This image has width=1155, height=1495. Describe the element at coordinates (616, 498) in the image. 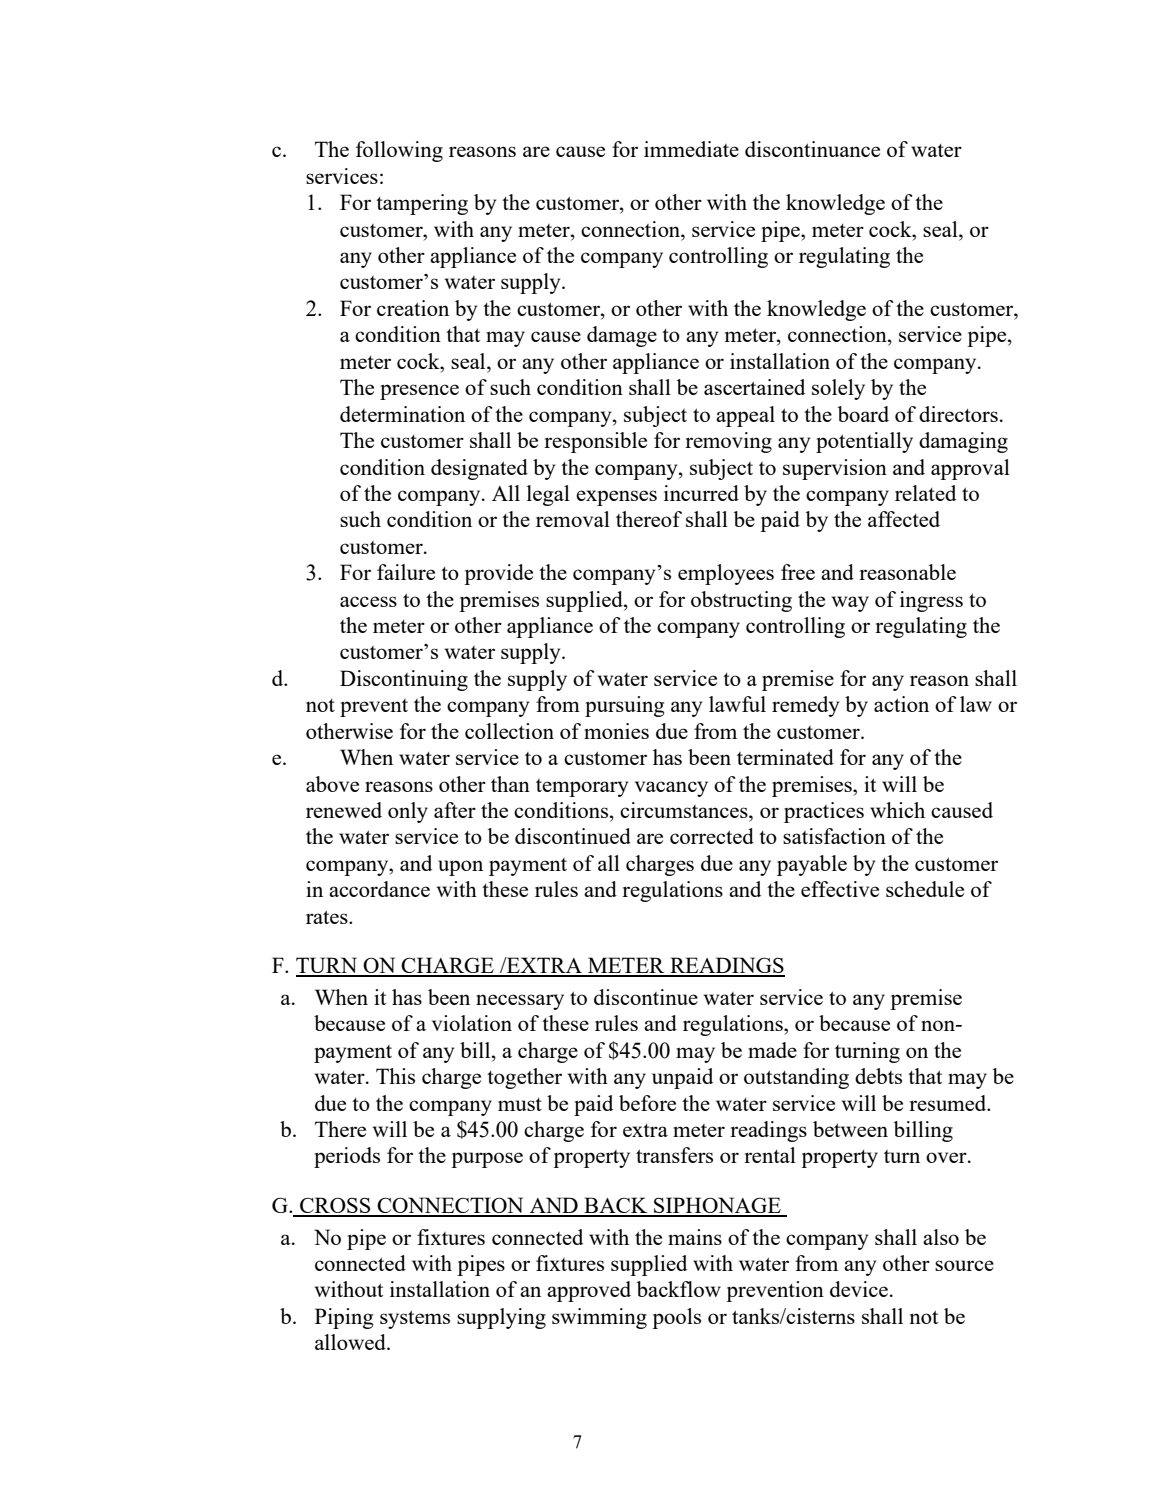

I see `expenses` at that location.
